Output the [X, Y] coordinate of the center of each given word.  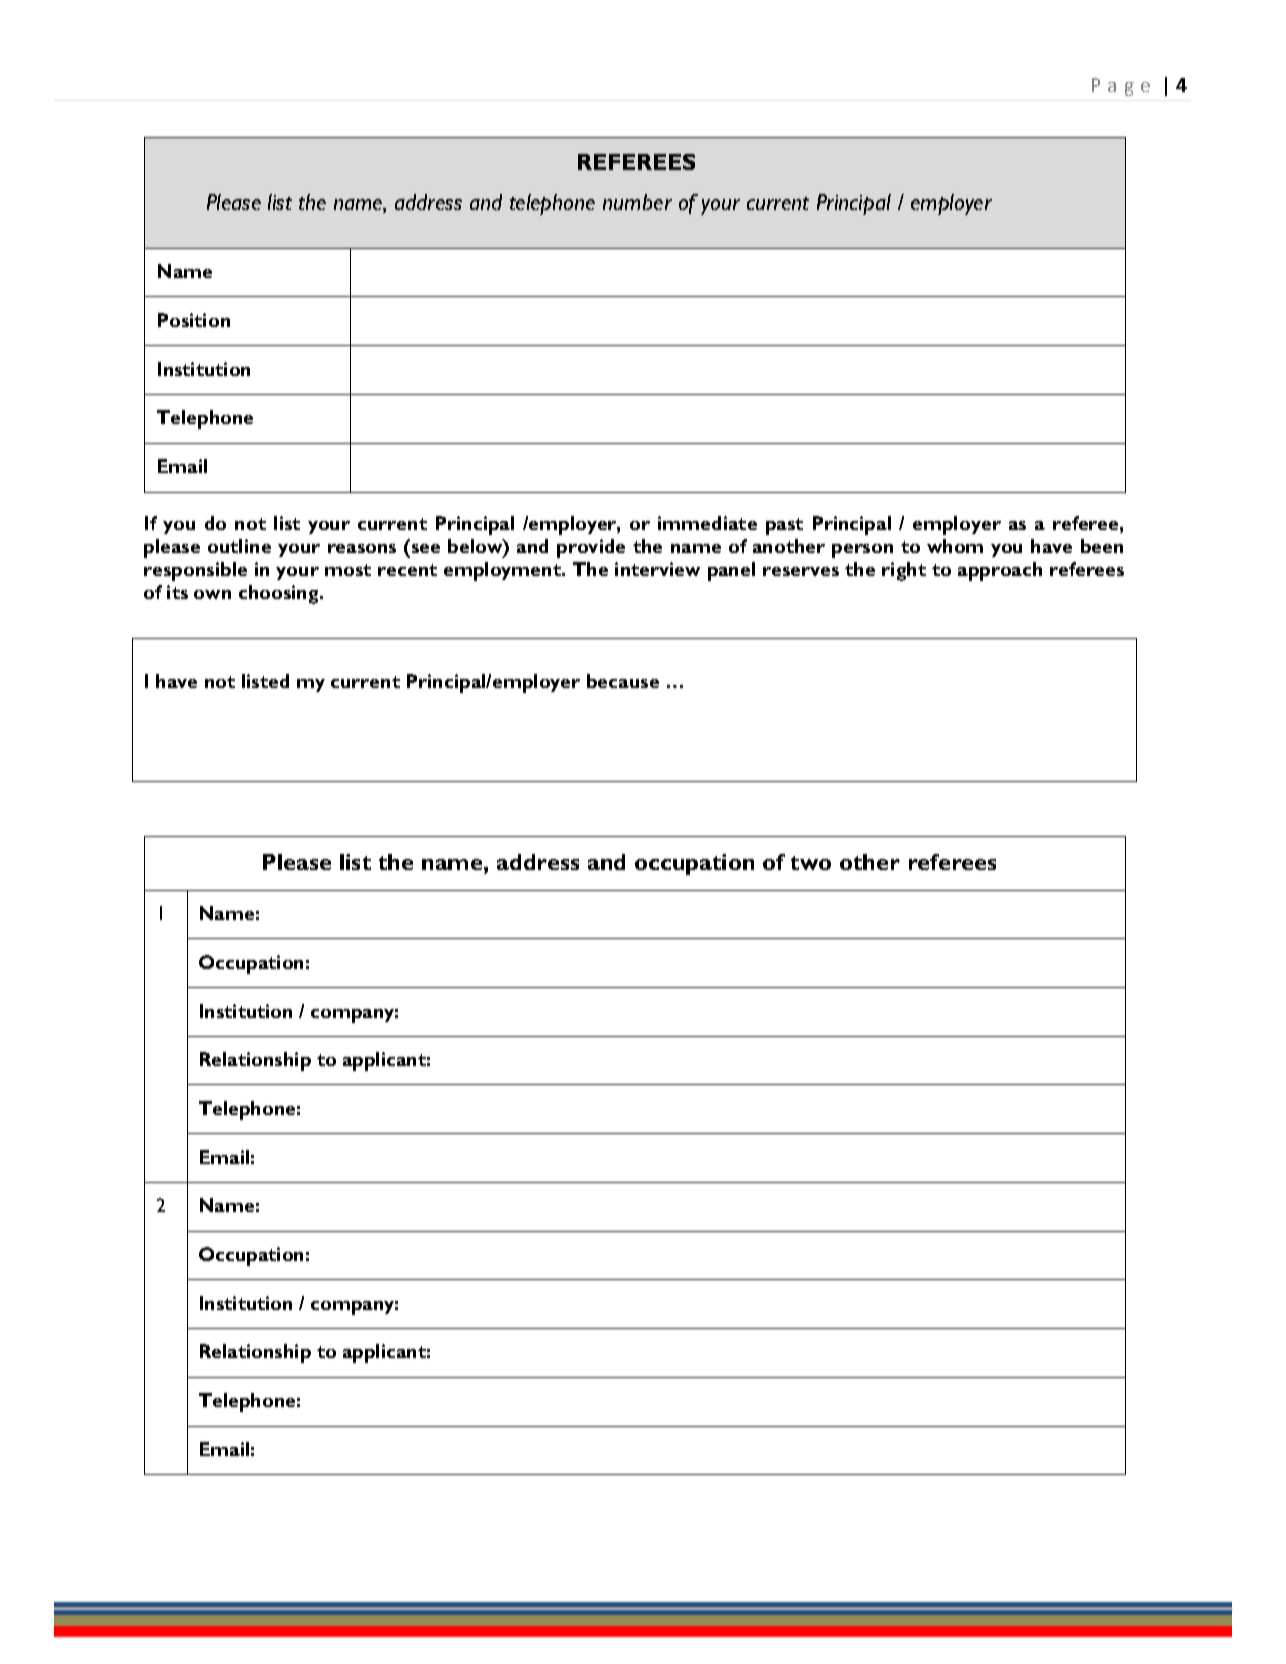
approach [1000, 571]
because [623, 681]
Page [1121, 87]
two [811, 863]
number [637, 202]
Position [194, 320]
